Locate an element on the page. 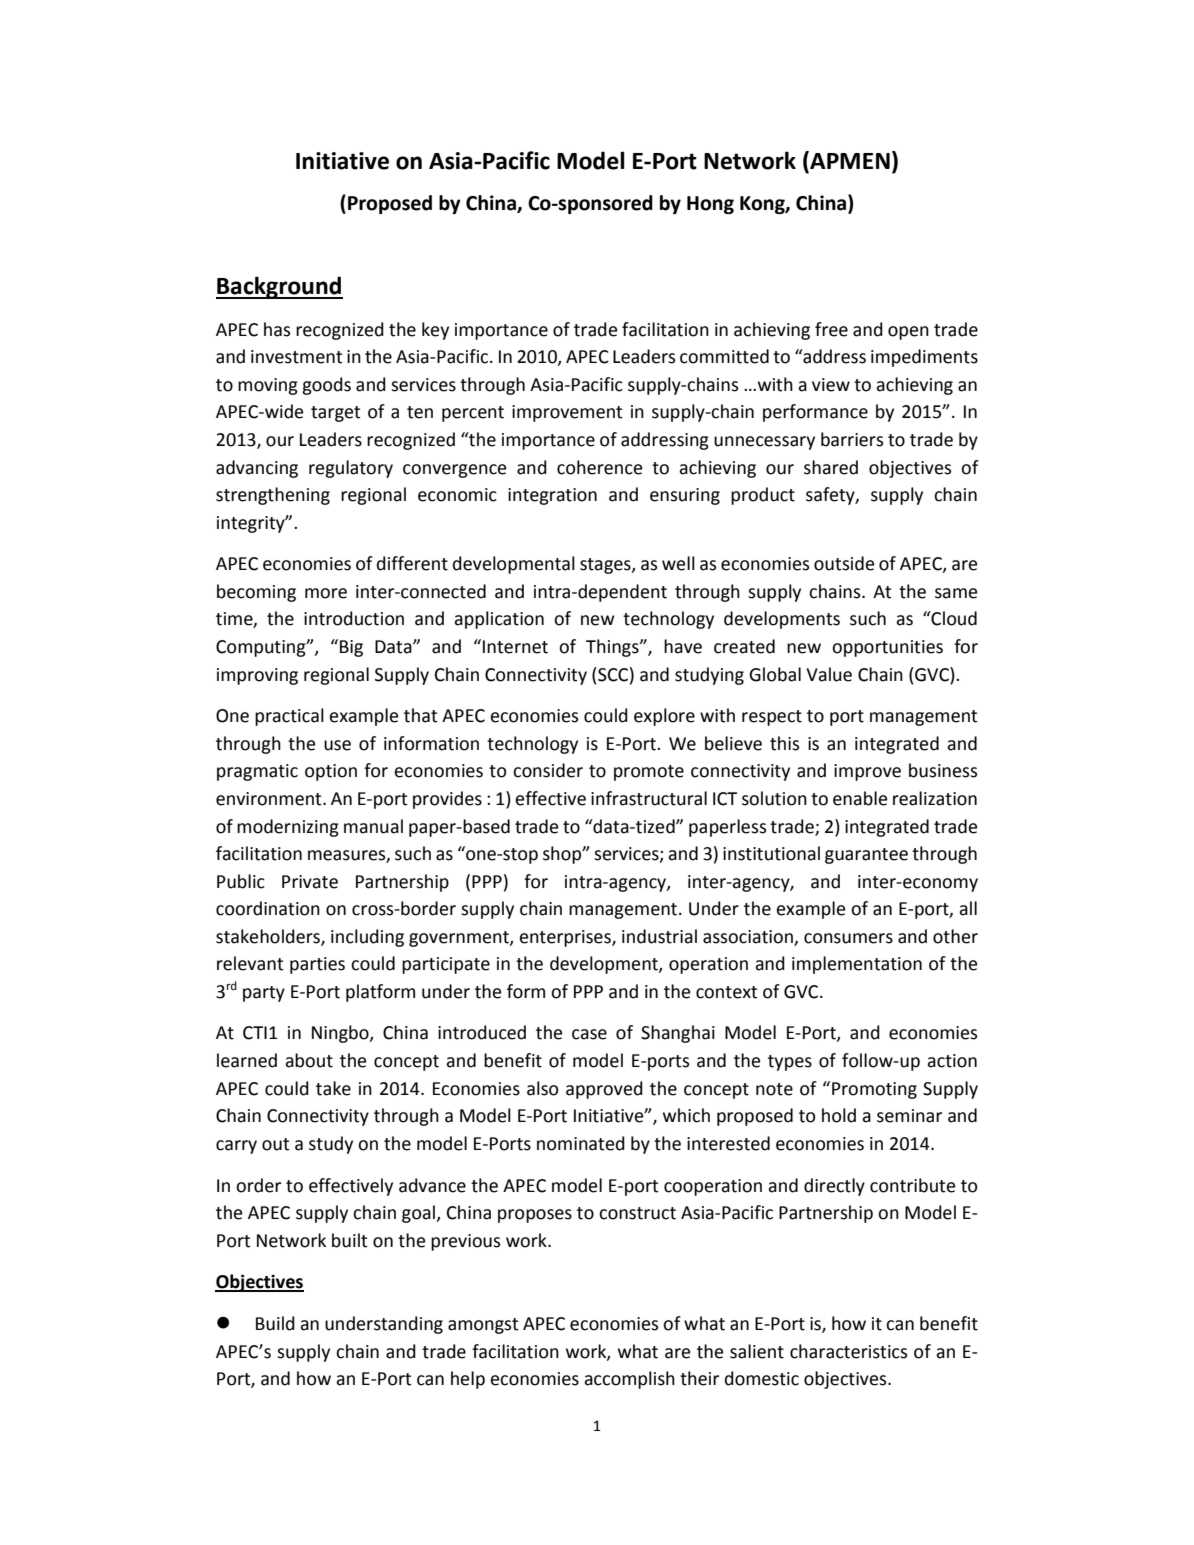 The width and height of the document is (1194, 1545). about is located at coordinates (309, 1060).
